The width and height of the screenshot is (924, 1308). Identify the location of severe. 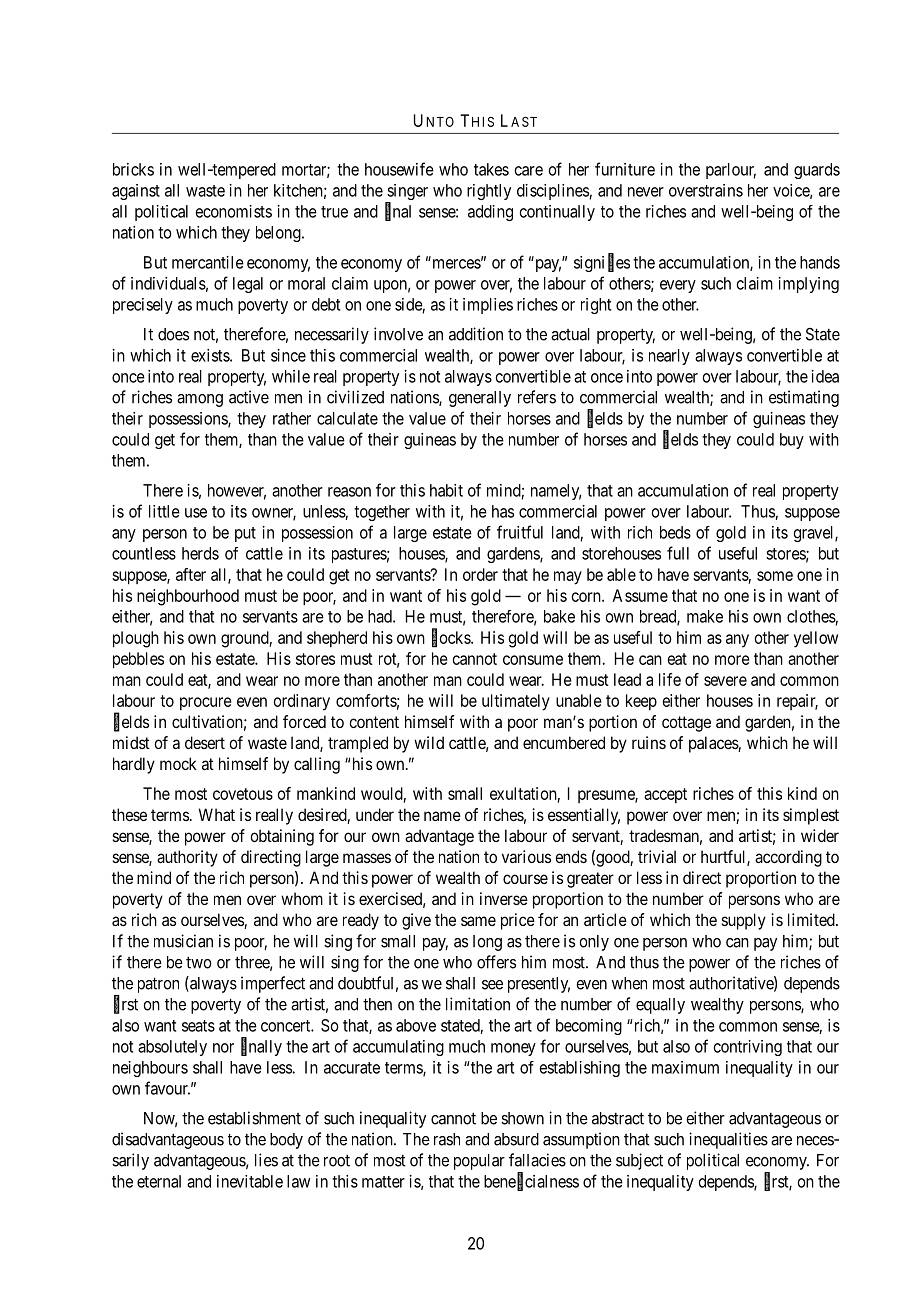
(725, 681).
